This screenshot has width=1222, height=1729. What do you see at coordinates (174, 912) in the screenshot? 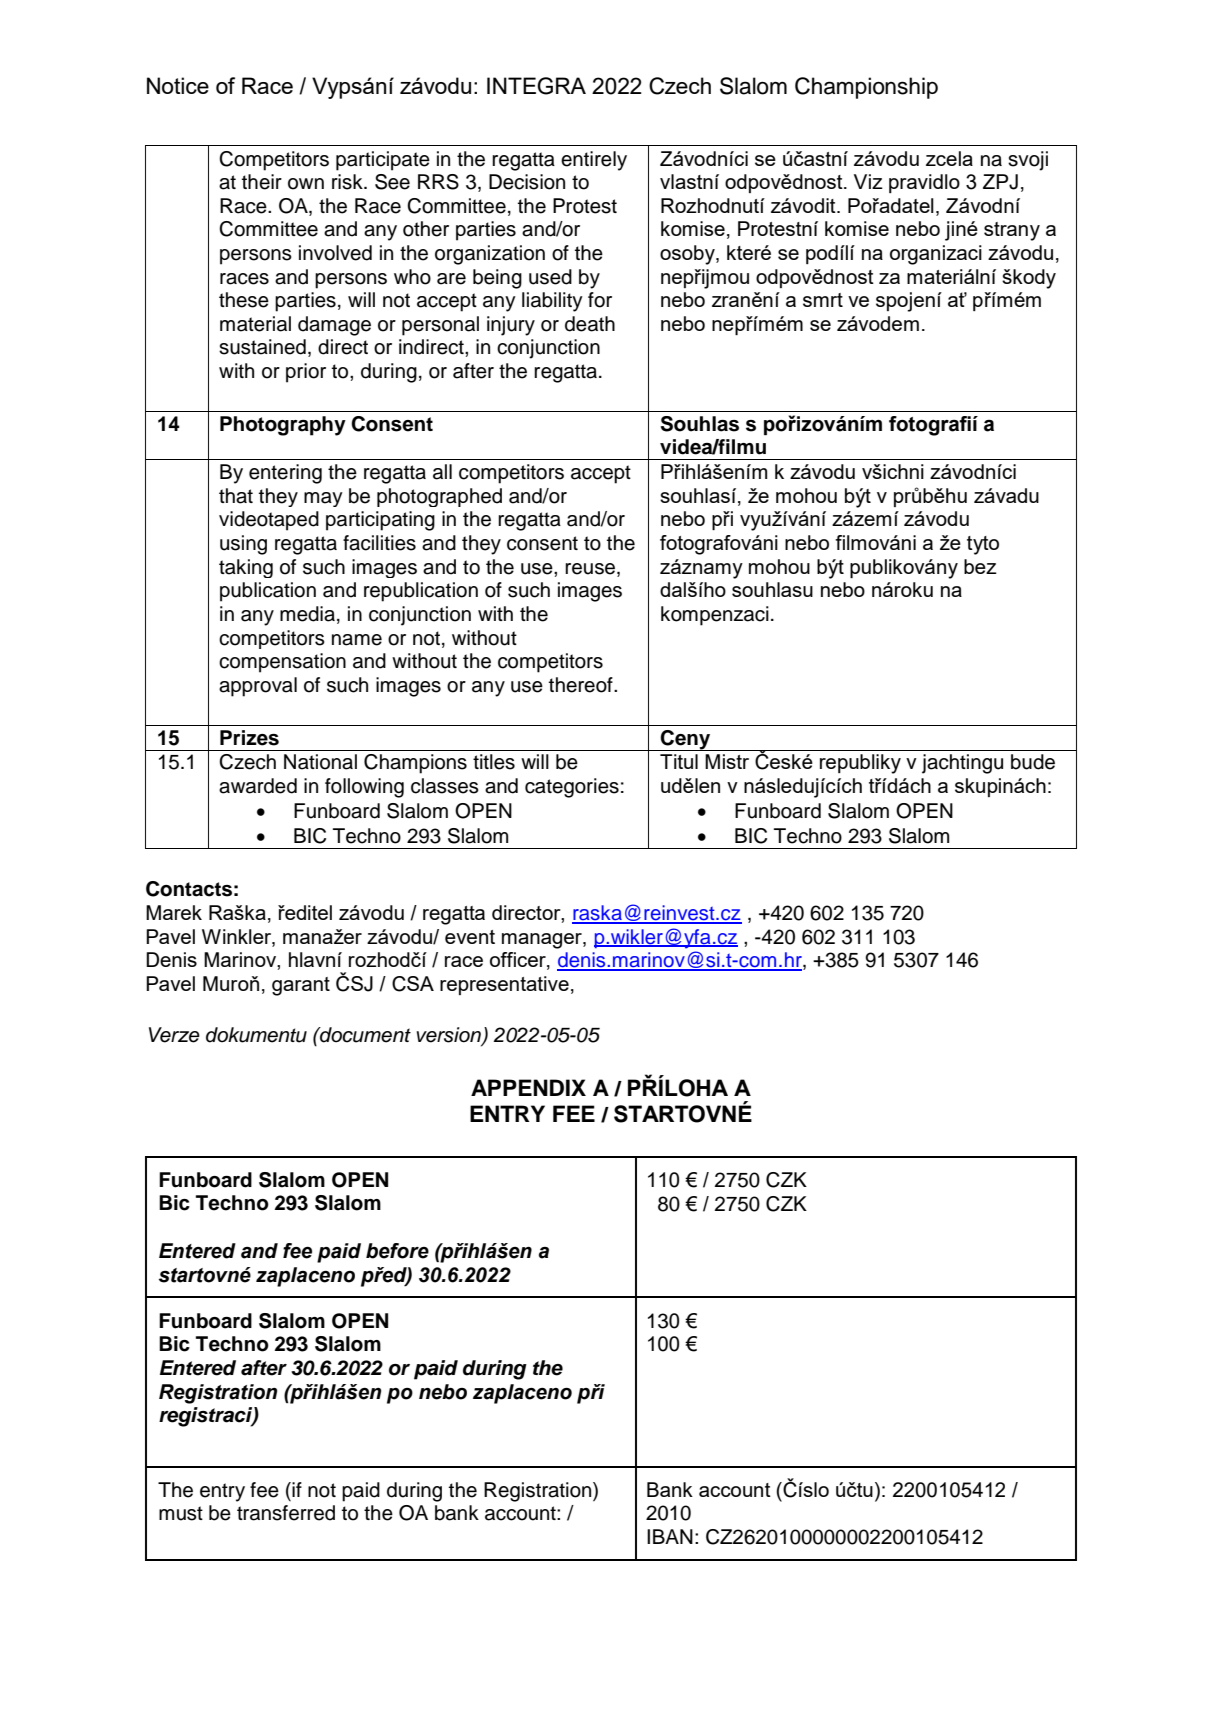
I see `Marek` at bounding box center [174, 912].
